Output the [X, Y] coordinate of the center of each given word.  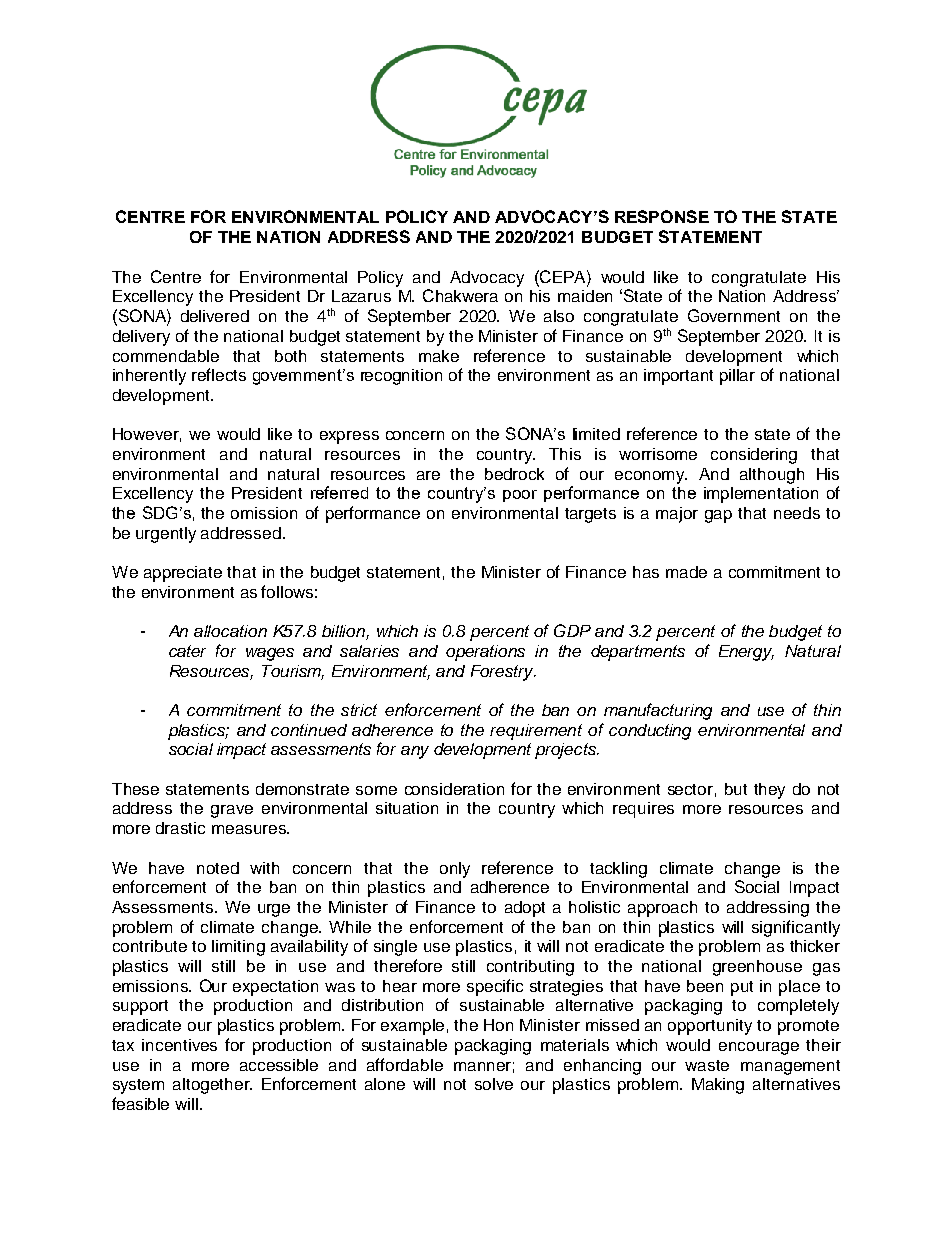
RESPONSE [662, 216]
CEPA [563, 276]
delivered [215, 316]
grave [232, 811]
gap [718, 516]
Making [718, 1086]
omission [264, 513]
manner [482, 1066]
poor [520, 496]
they [769, 791]
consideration [454, 789]
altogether [212, 1086]
